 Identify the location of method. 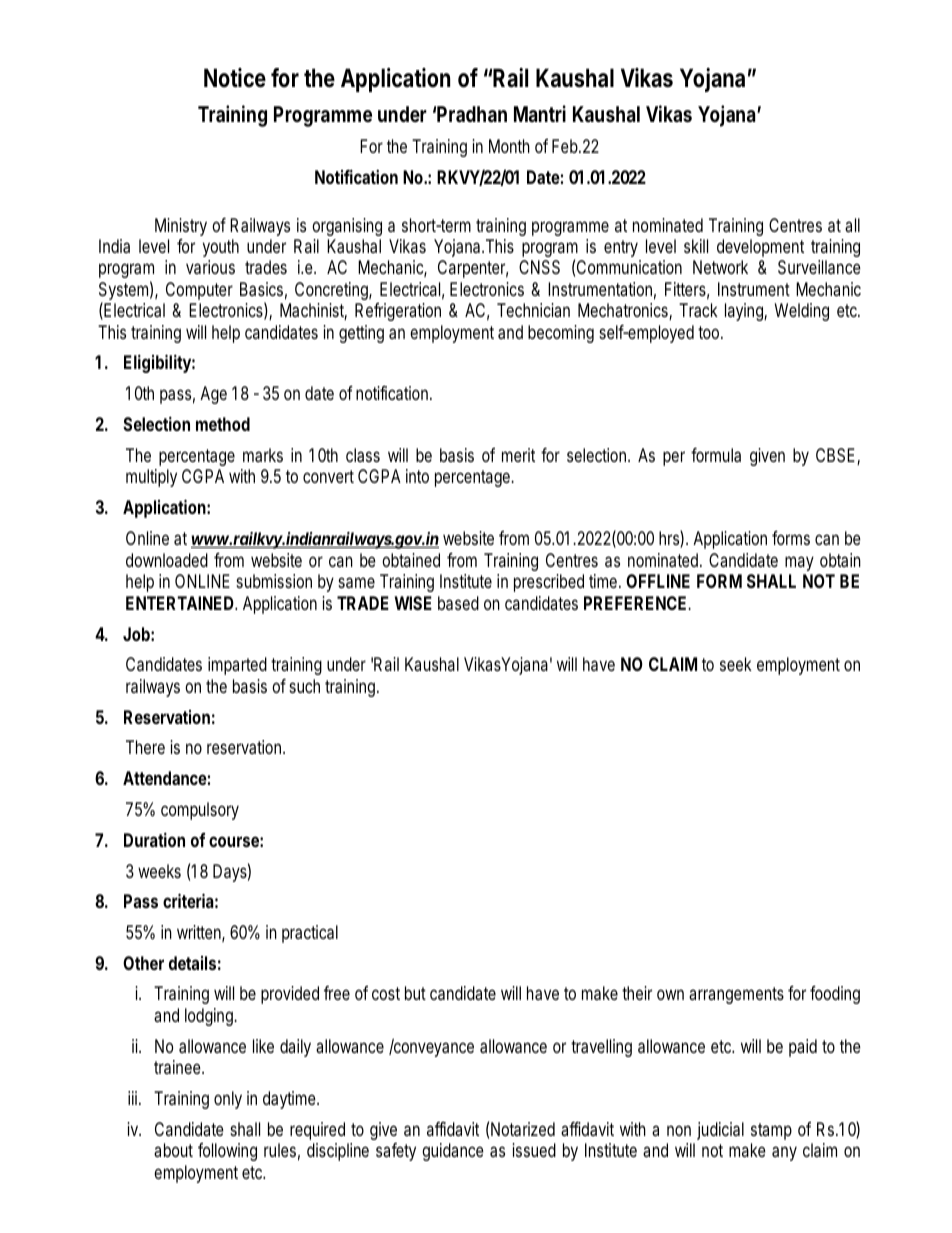
(223, 424).
